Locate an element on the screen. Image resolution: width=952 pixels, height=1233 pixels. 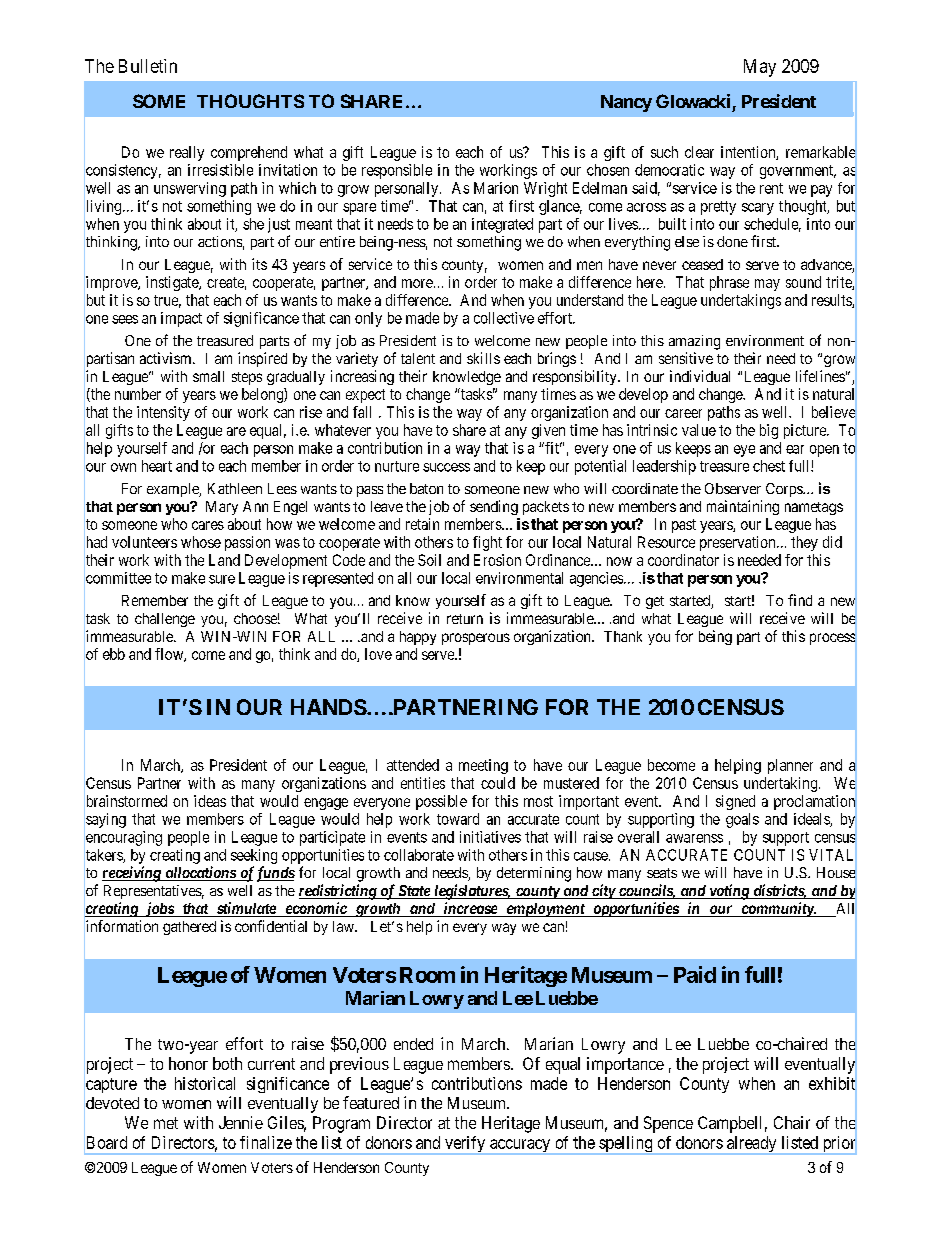
historical is located at coordinates (205, 1083).
